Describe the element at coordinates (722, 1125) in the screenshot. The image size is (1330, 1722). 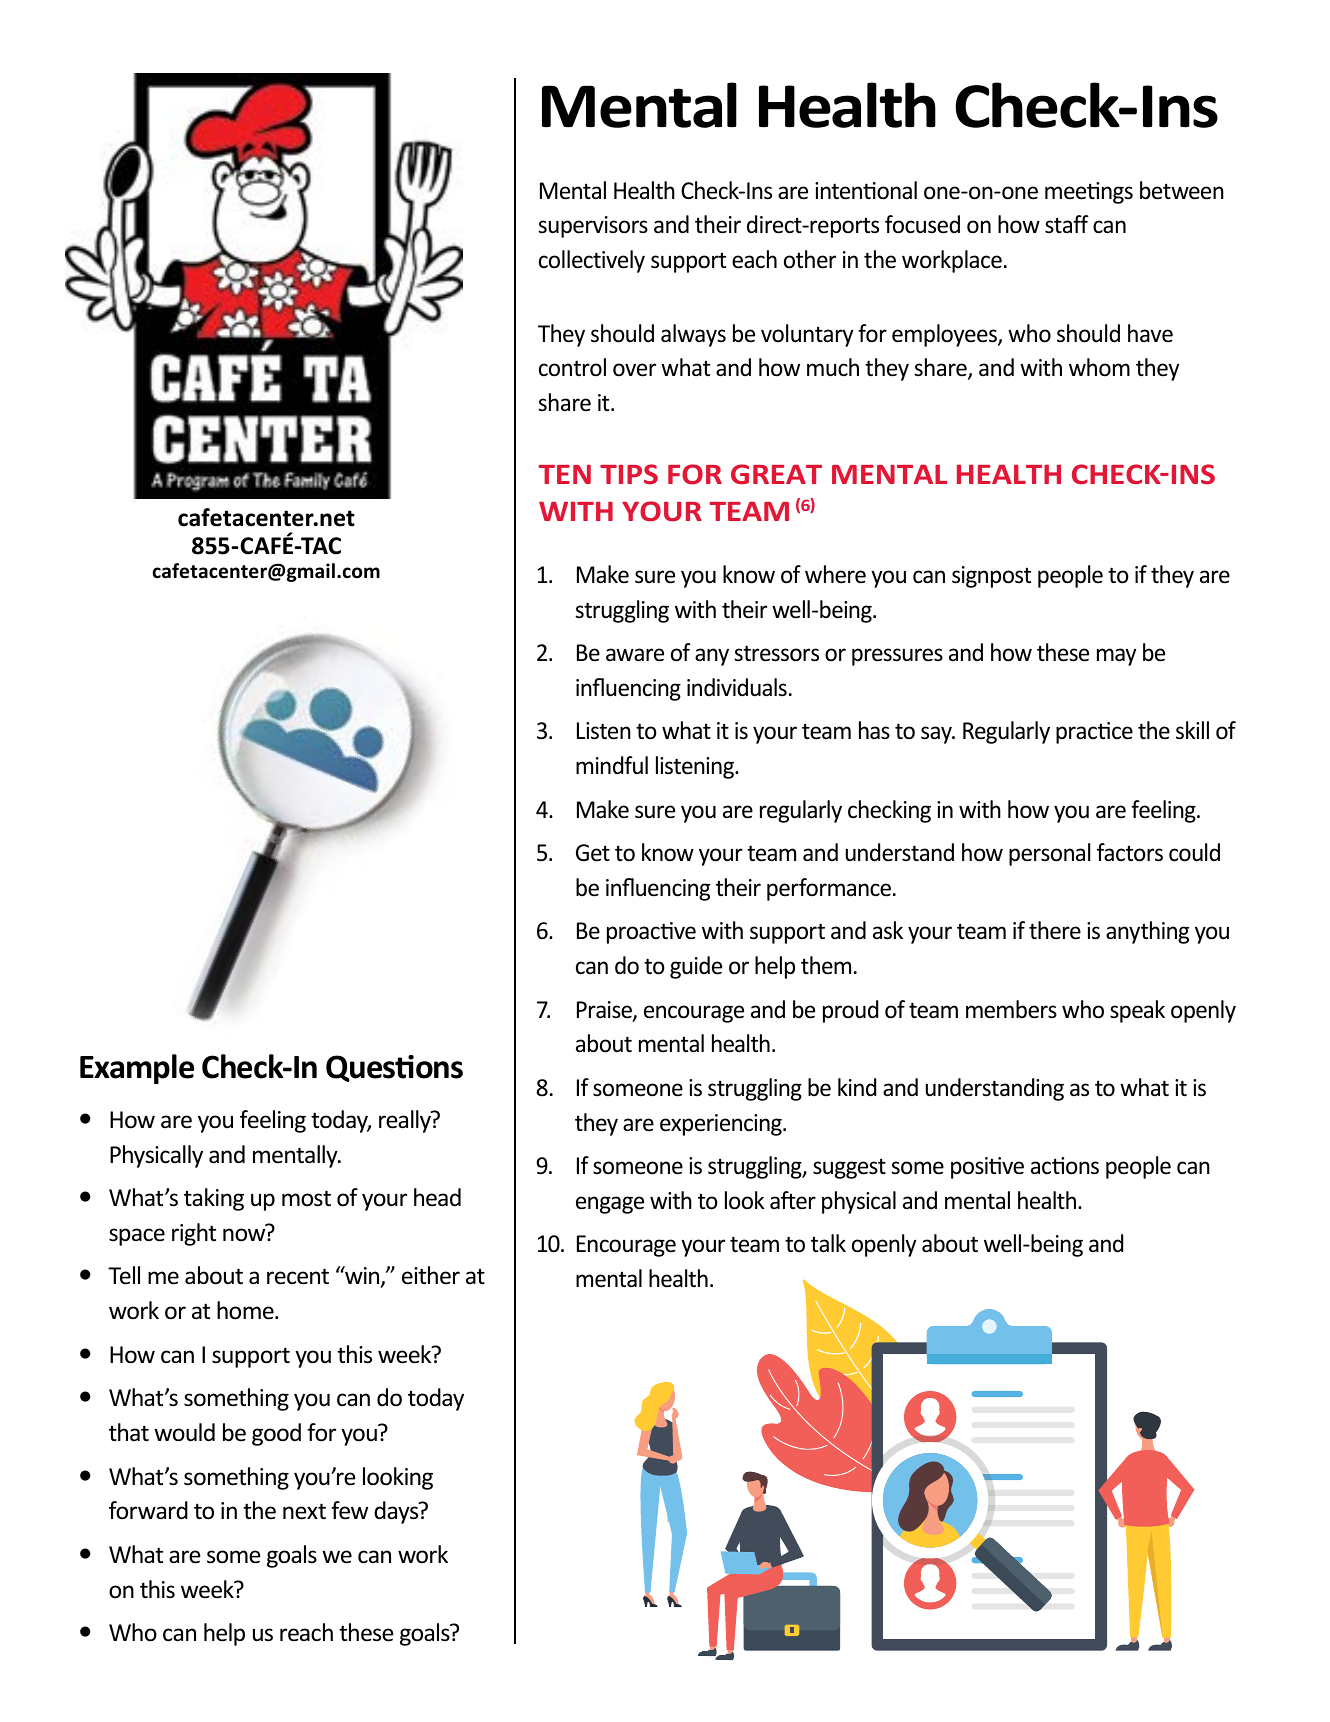
I see `experiencing` at that location.
